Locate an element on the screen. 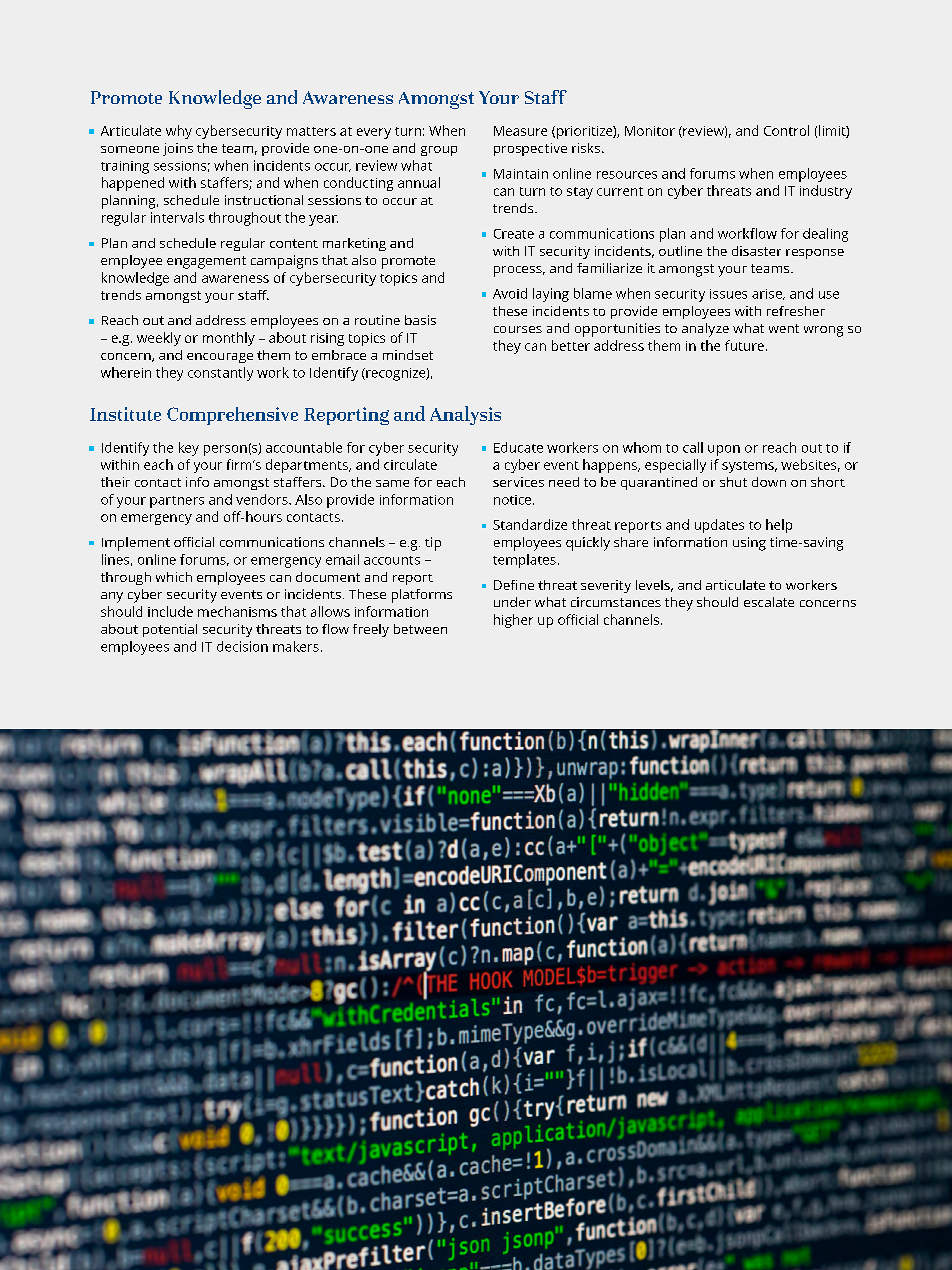 This screenshot has height=1270, width=952. constantly is located at coordinates (220, 374).
